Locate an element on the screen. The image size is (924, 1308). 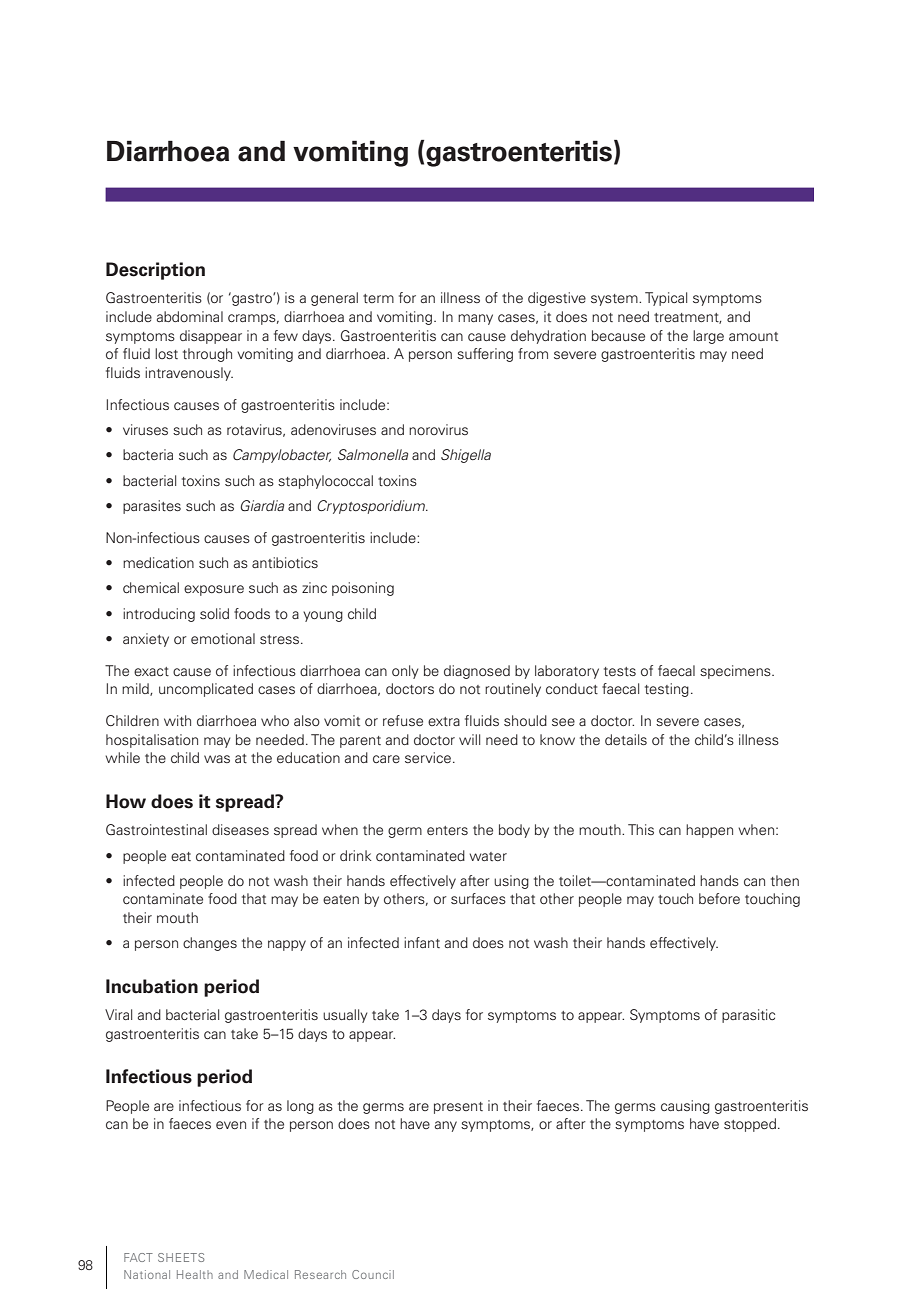
happen is located at coordinates (709, 831).
